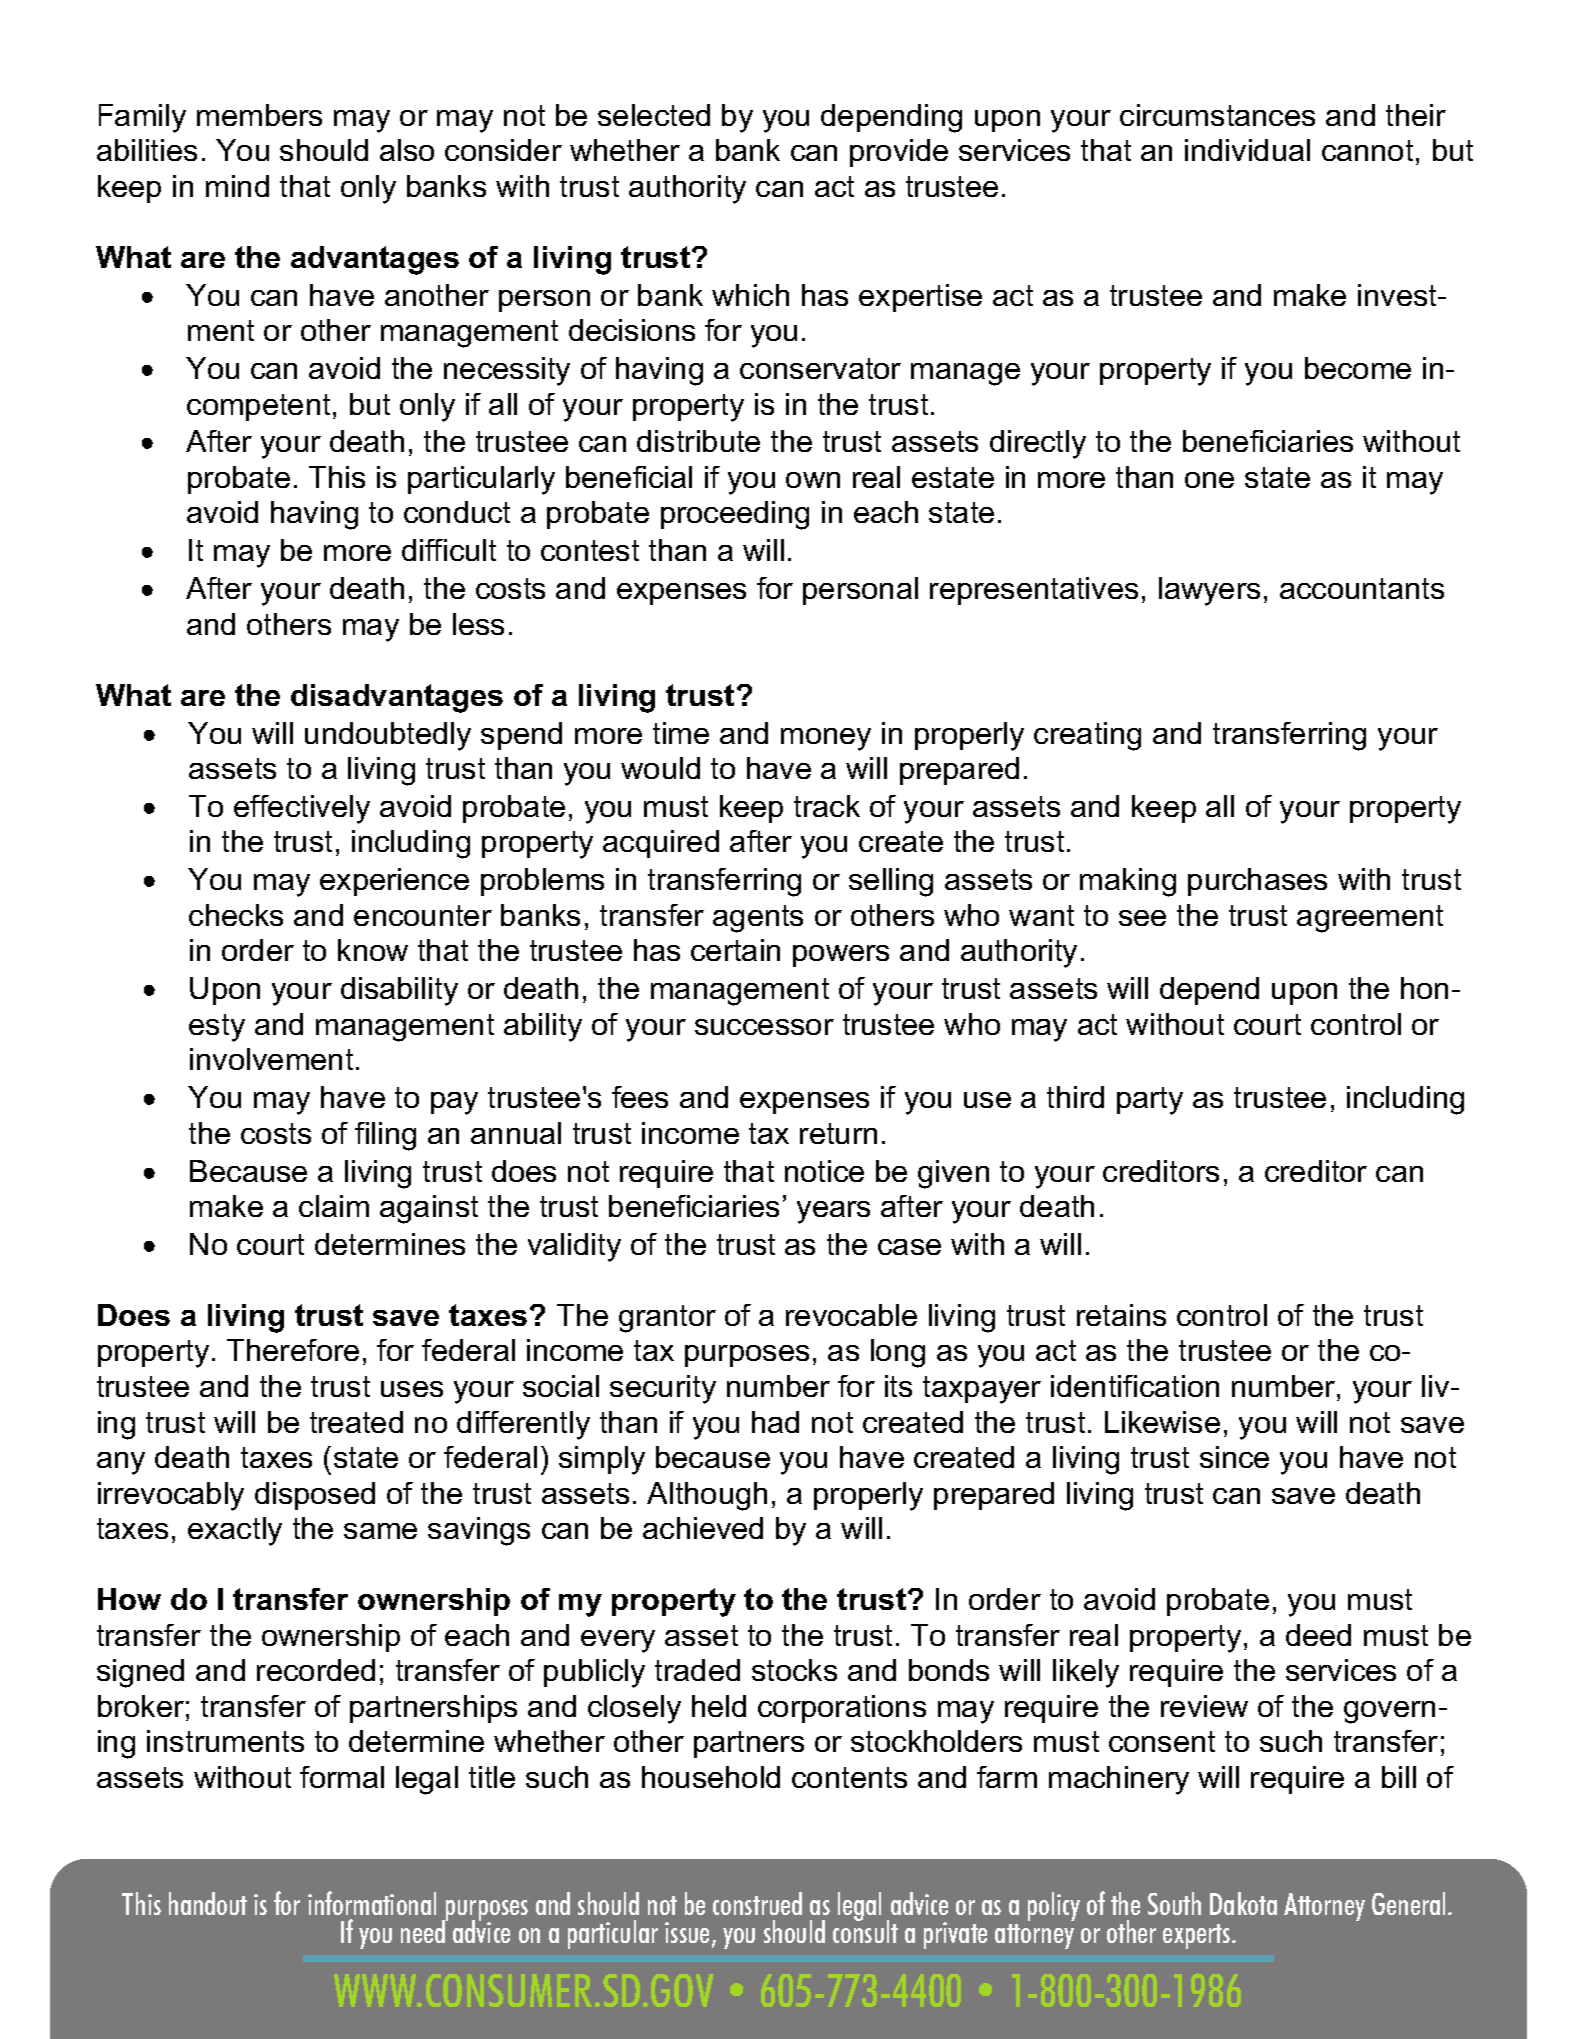 This document has width=1576, height=2039. I want to click on know, so click(373, 950).
